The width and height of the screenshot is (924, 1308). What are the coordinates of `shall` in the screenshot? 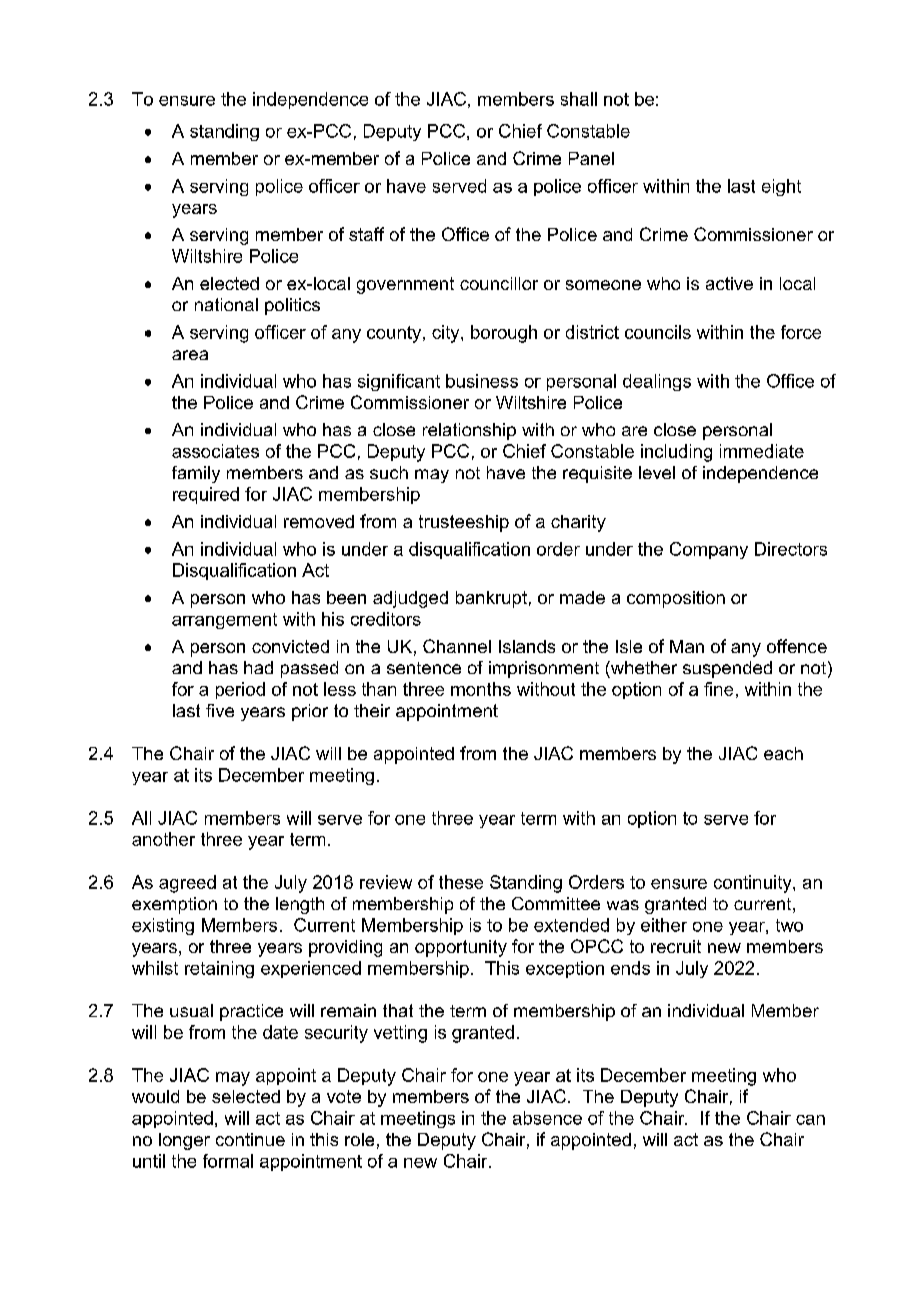 It's located at (579, 99).
